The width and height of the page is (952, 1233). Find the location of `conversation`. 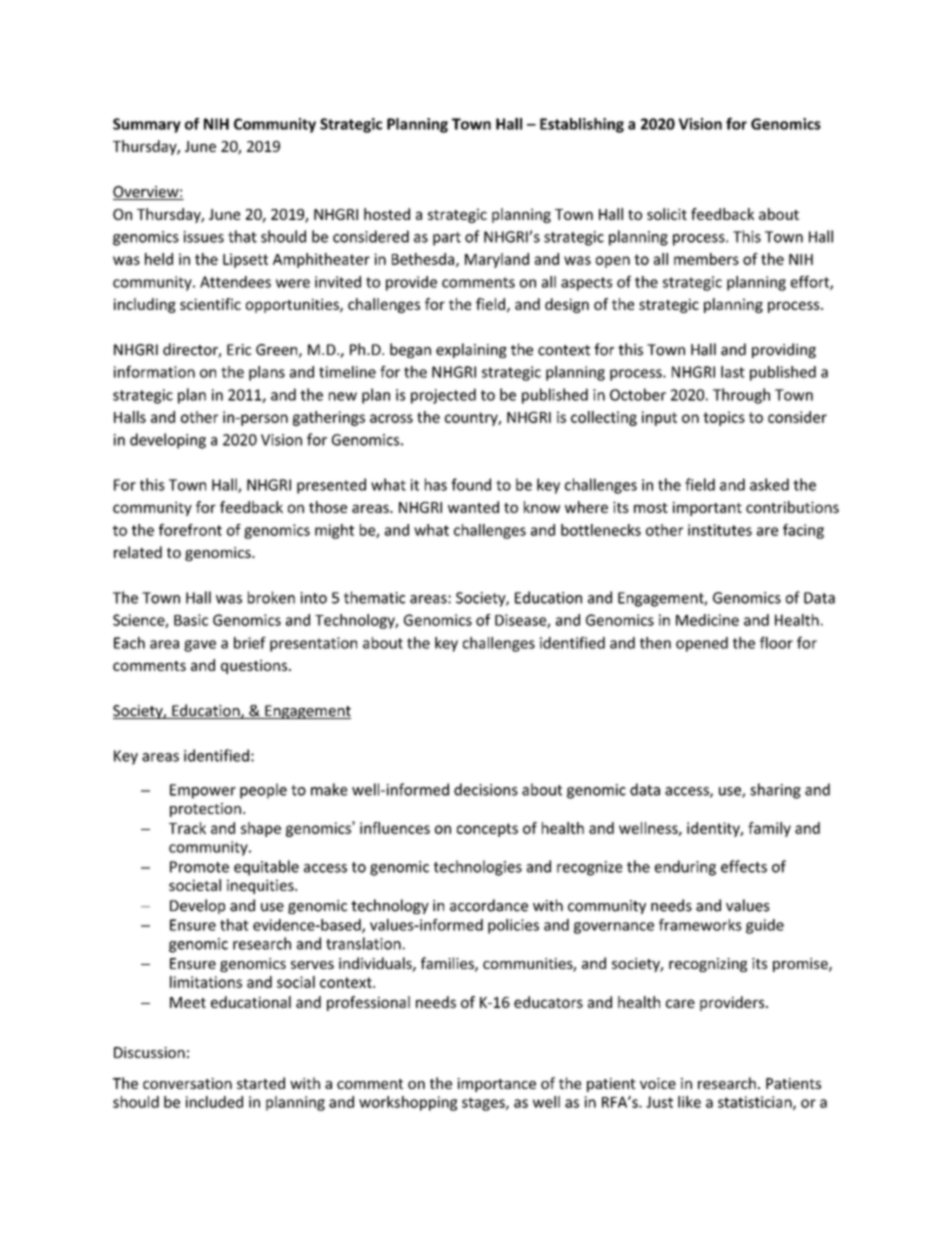

conversation is located at coordinates (187, 1083).
